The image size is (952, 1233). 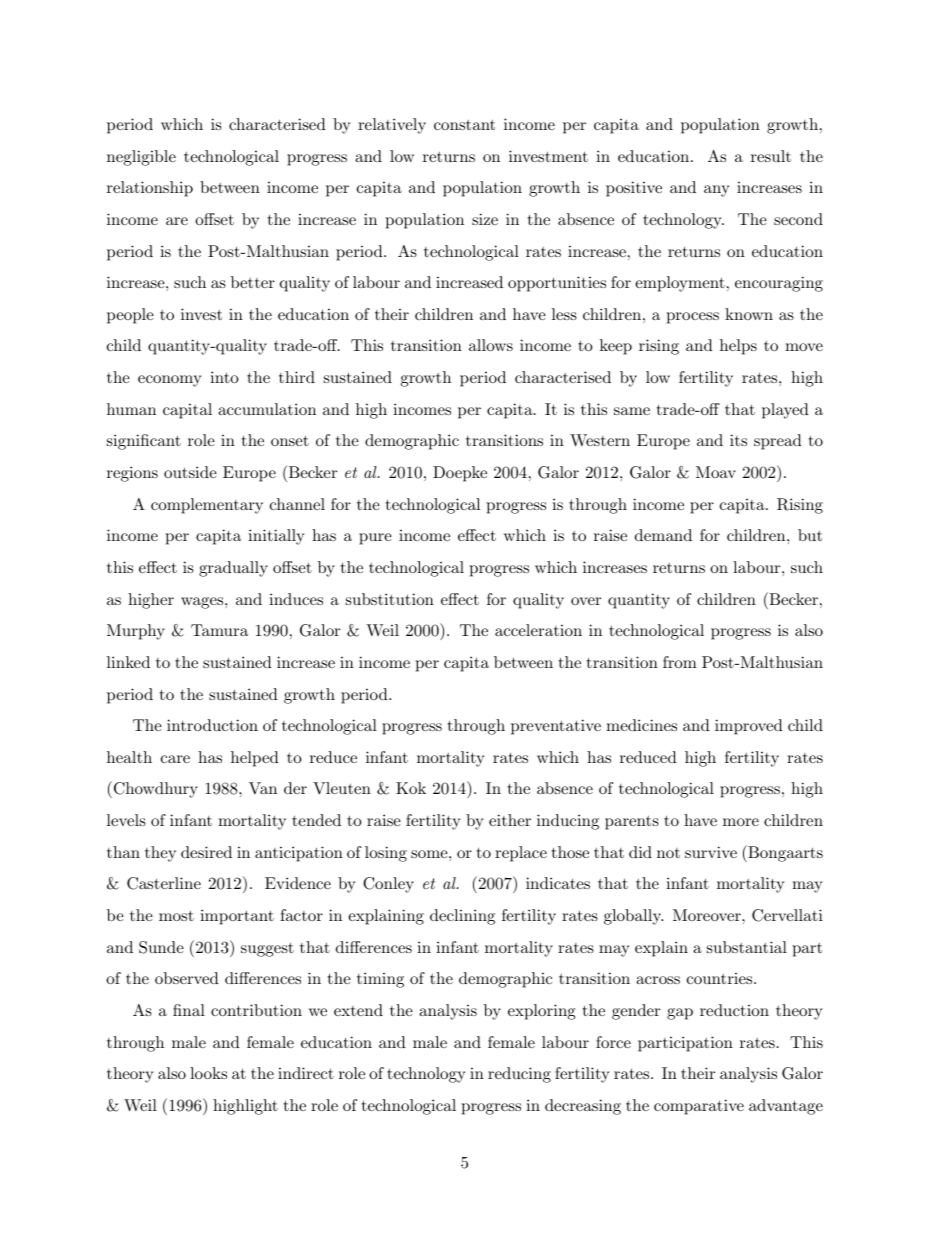 What do you see at coordinates (538, 630) in the screenshot?
I see `acceleration` at bounding box center [538, 630].
